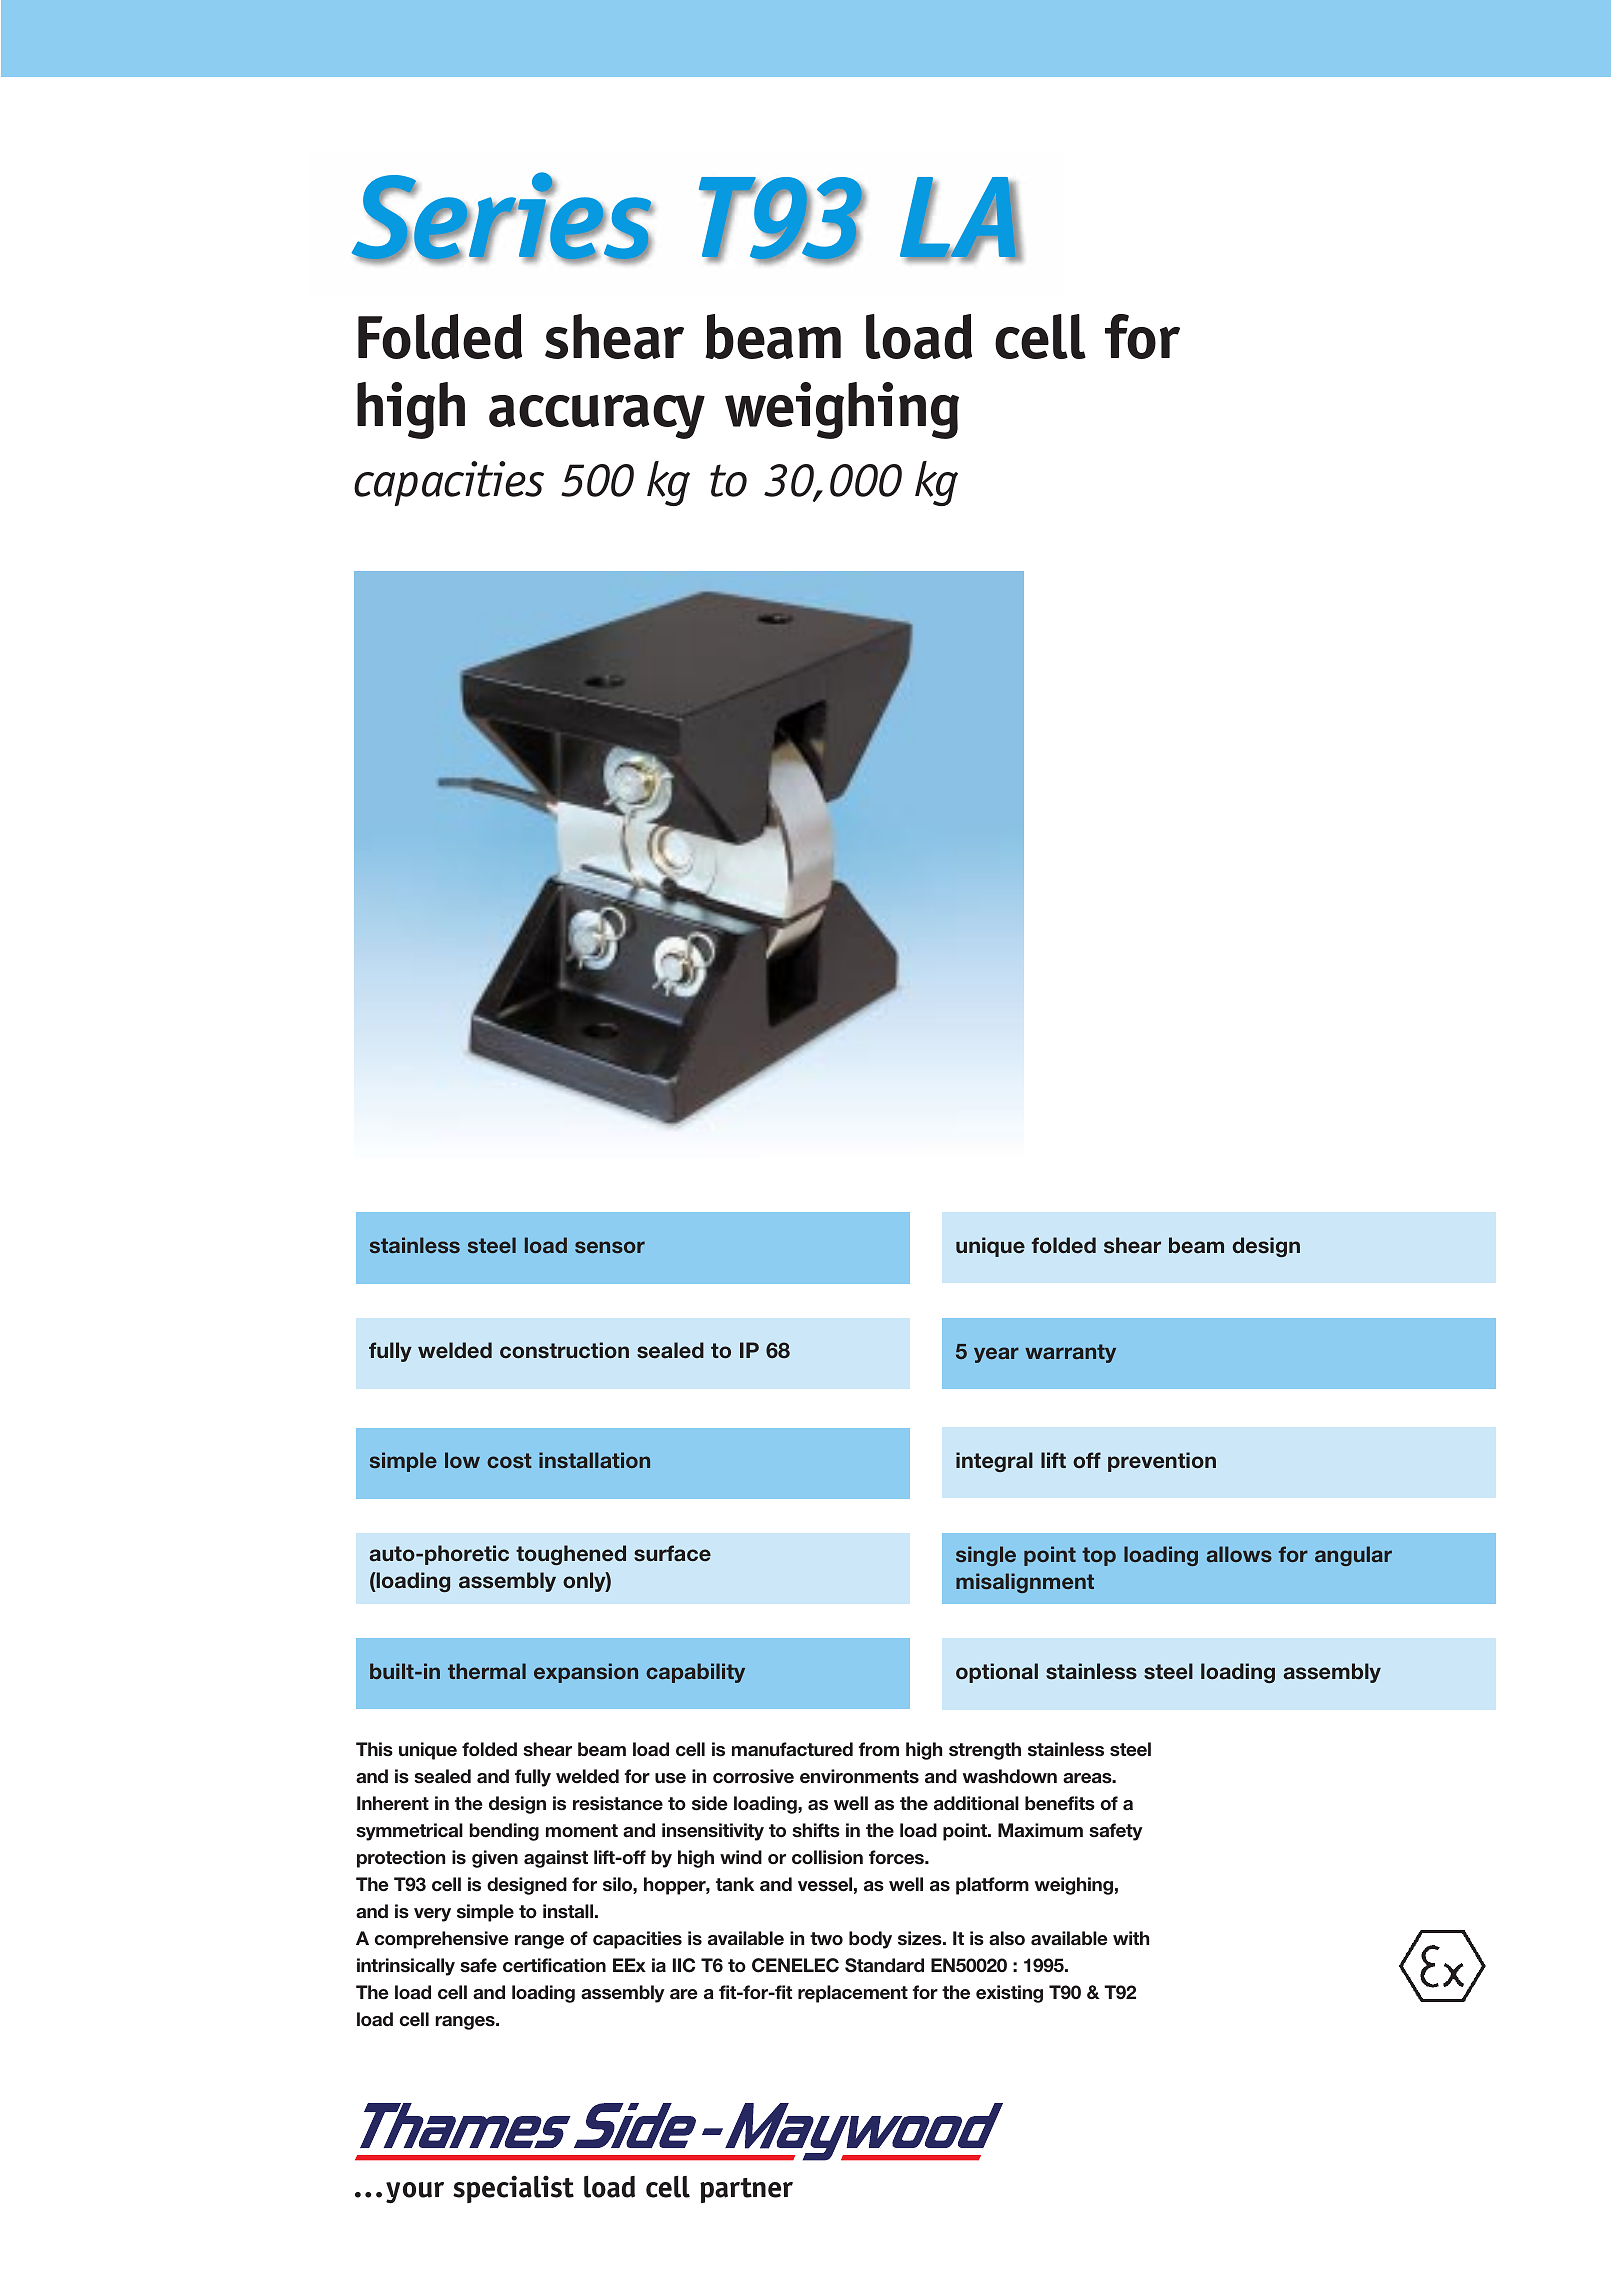 The width and height of the document is (1611, 2279). What do you see at coordinates (994, 1462) in the document?
I see `integral` at bounding box center [994, 1462].
